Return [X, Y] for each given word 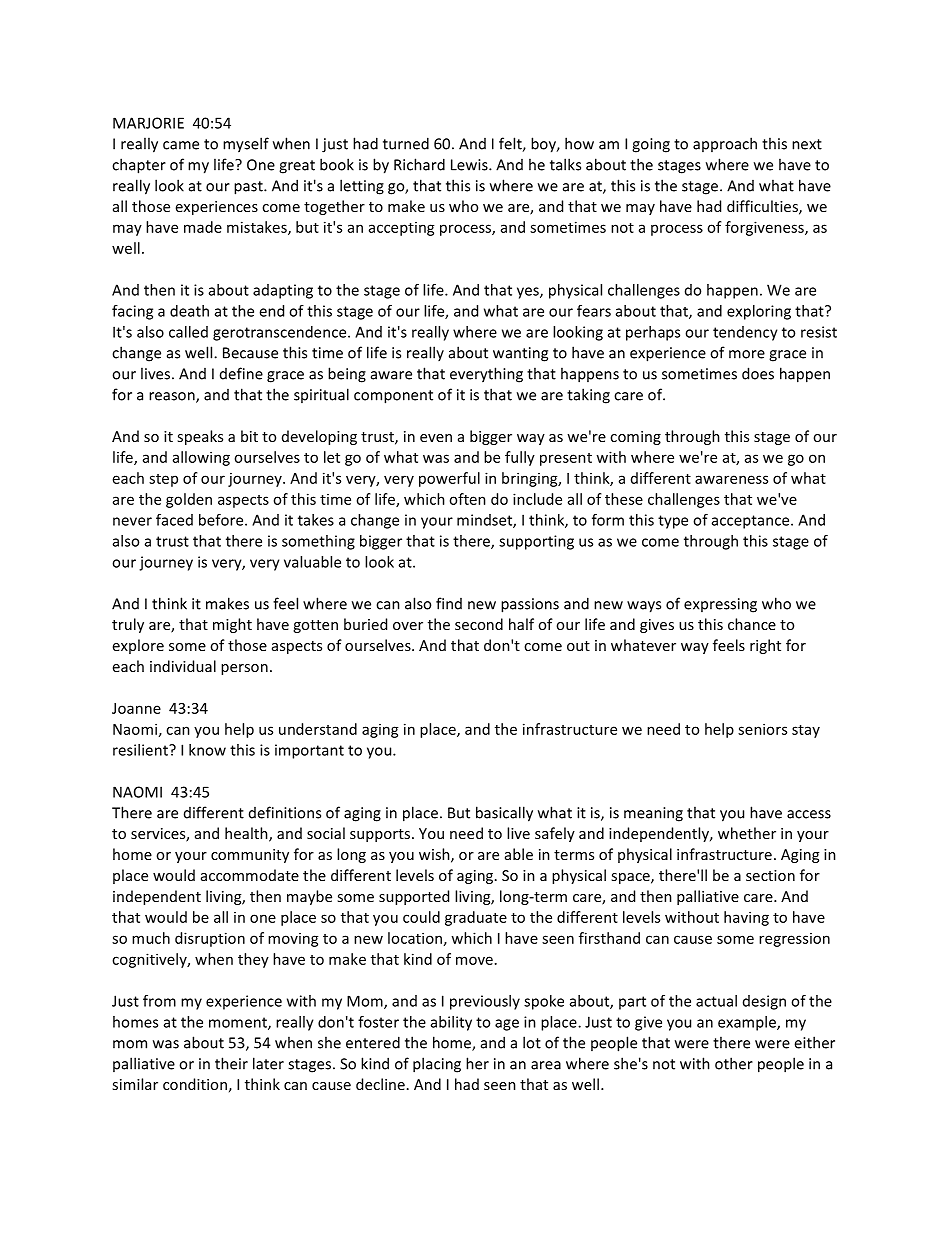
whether [747, 833]
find [449, 603]
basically [504, 814]
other [734, 1063]
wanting [520, 354]
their [231, 1063]
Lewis [470, 165]
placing [437, 1065]
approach [725, 144]
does [758, 373]
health [247, 834]
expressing [720, 605]
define [241, 373]
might [232, 625]
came [181, 145]
